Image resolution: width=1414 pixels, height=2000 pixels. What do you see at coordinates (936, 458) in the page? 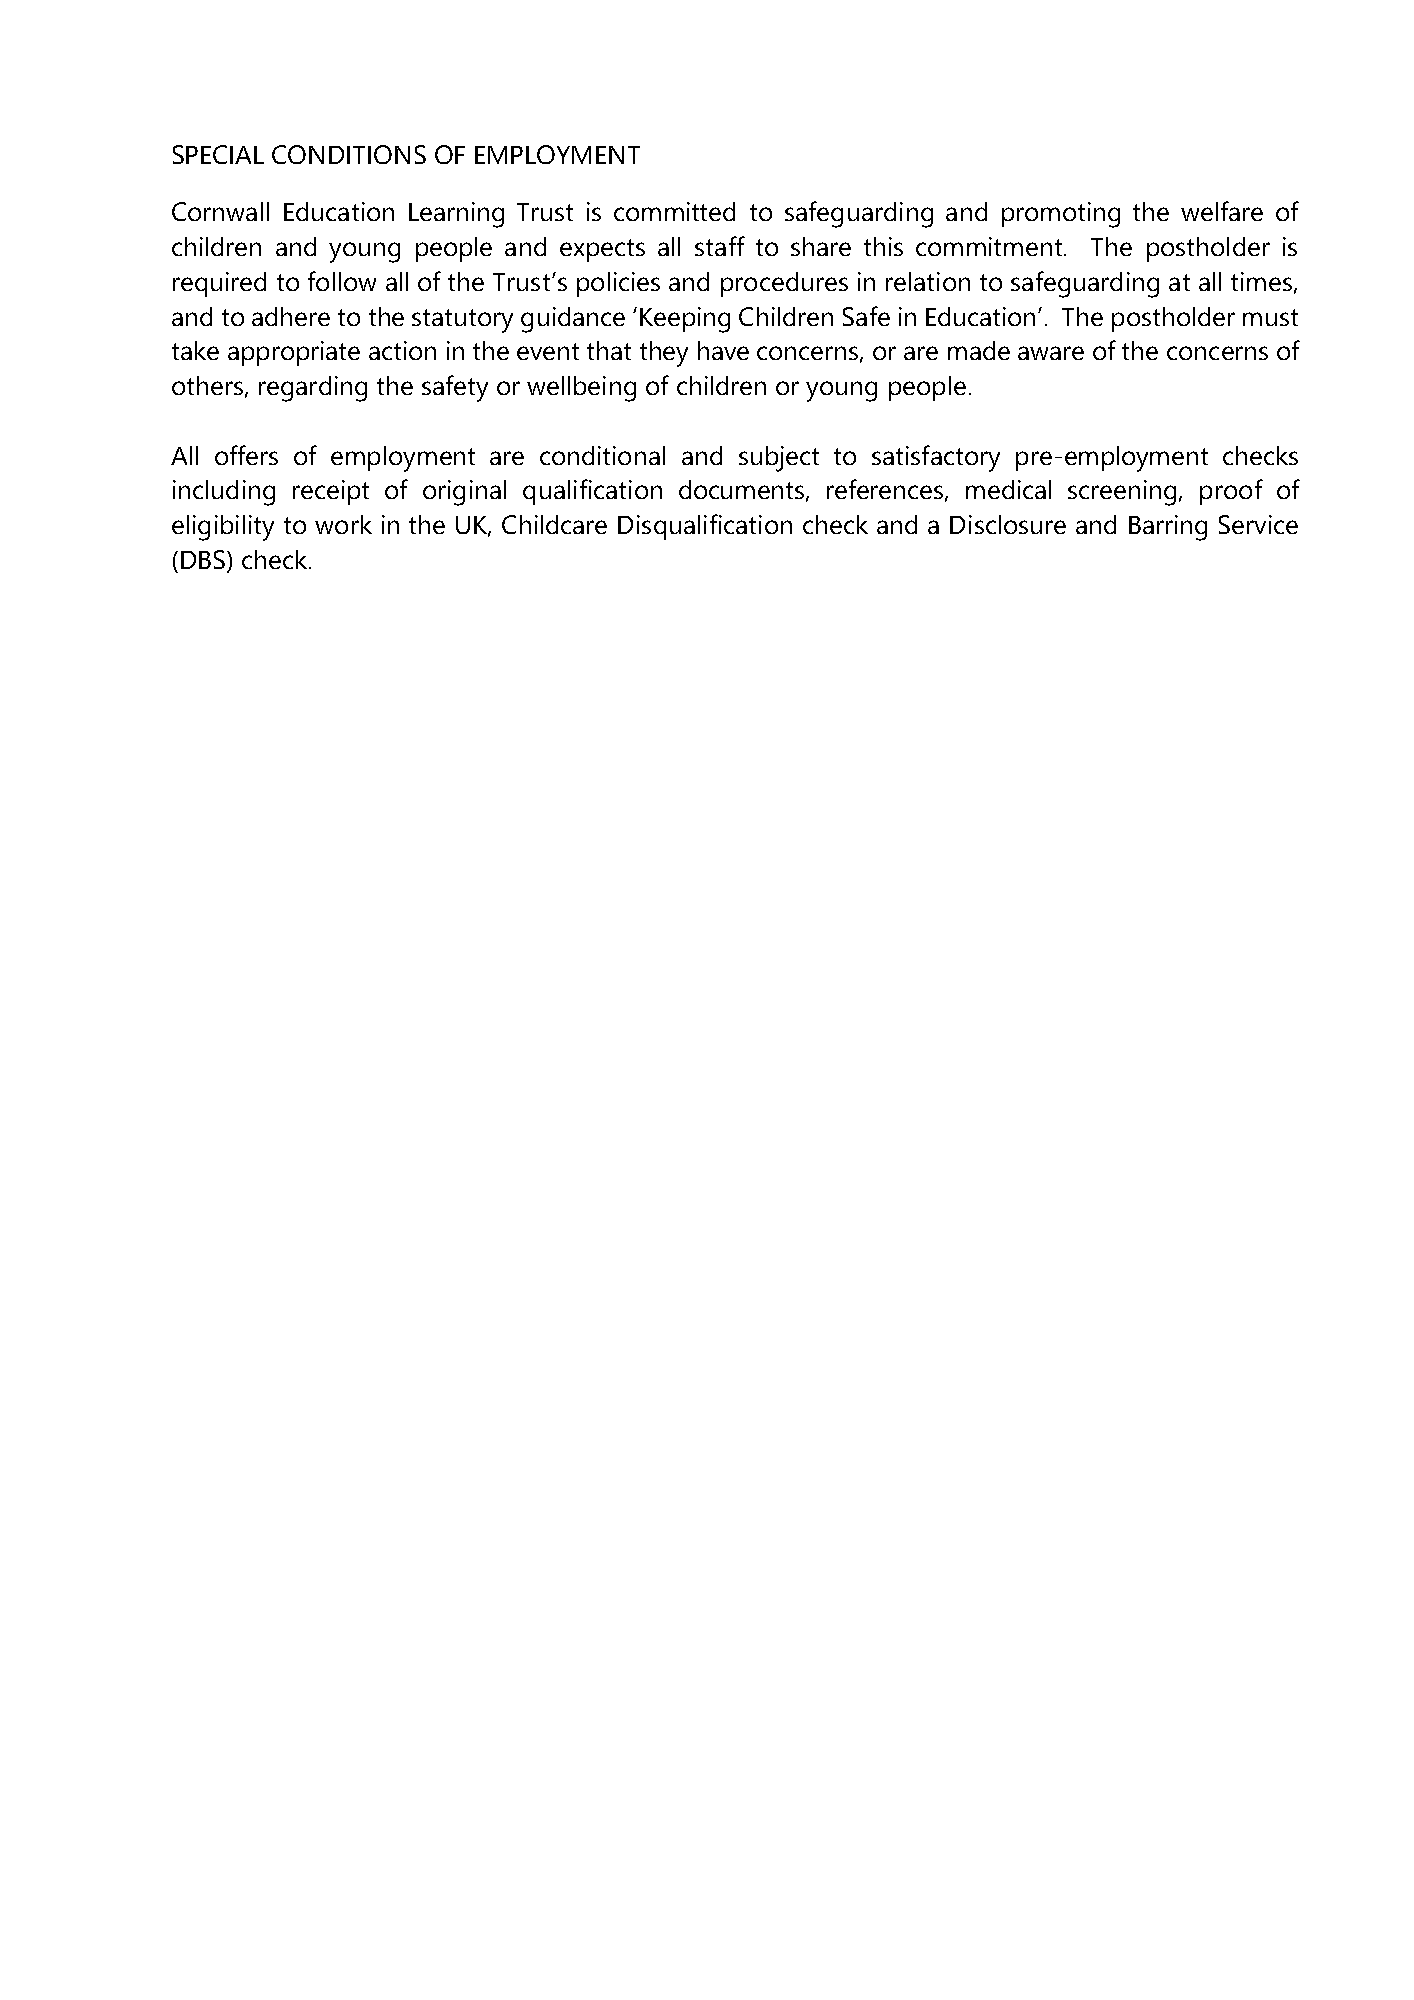
I see `satisfactory` at bounding box center [936, 458].
